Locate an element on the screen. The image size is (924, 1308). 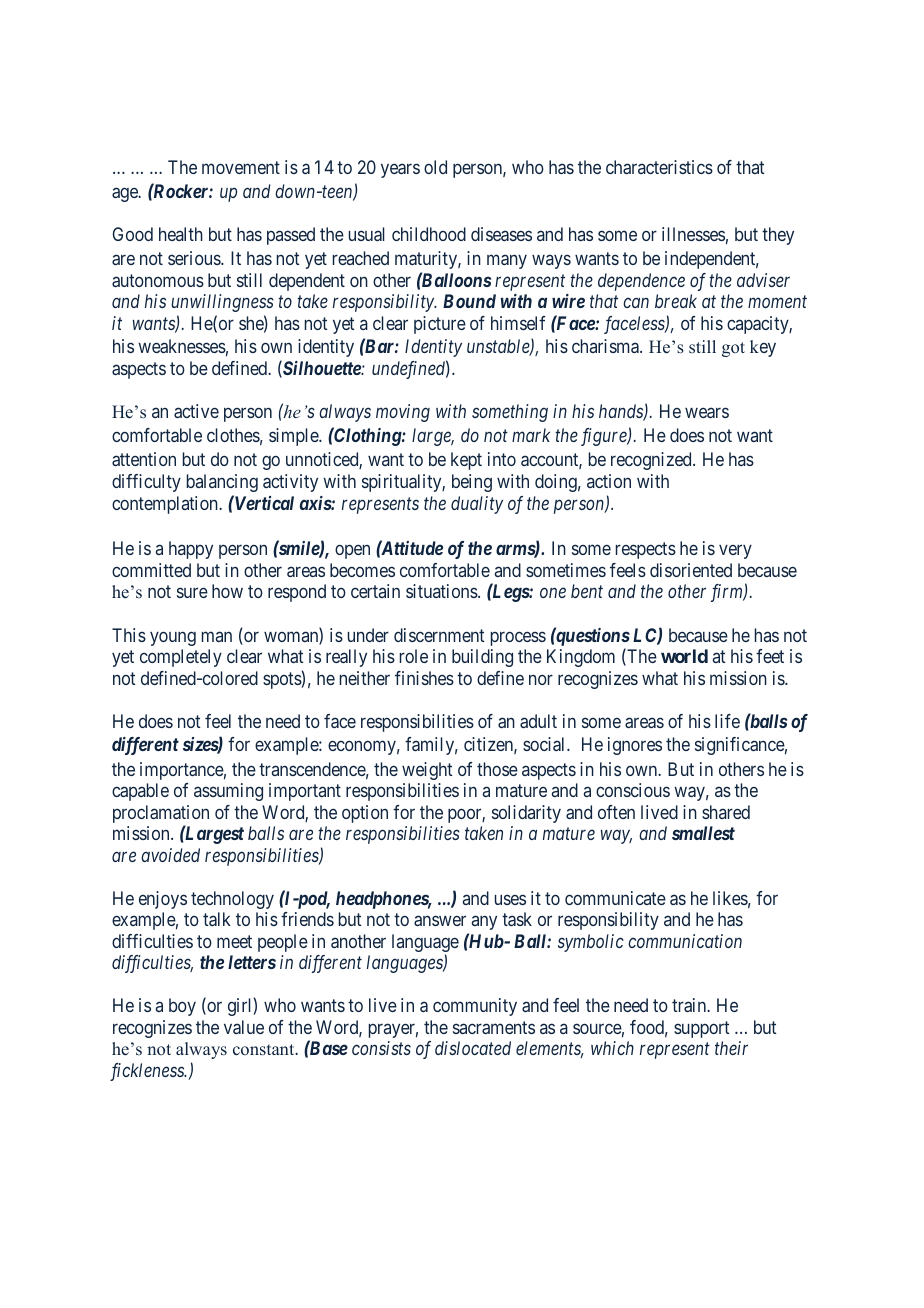
disoriented is located at coordinates (691, 570).
